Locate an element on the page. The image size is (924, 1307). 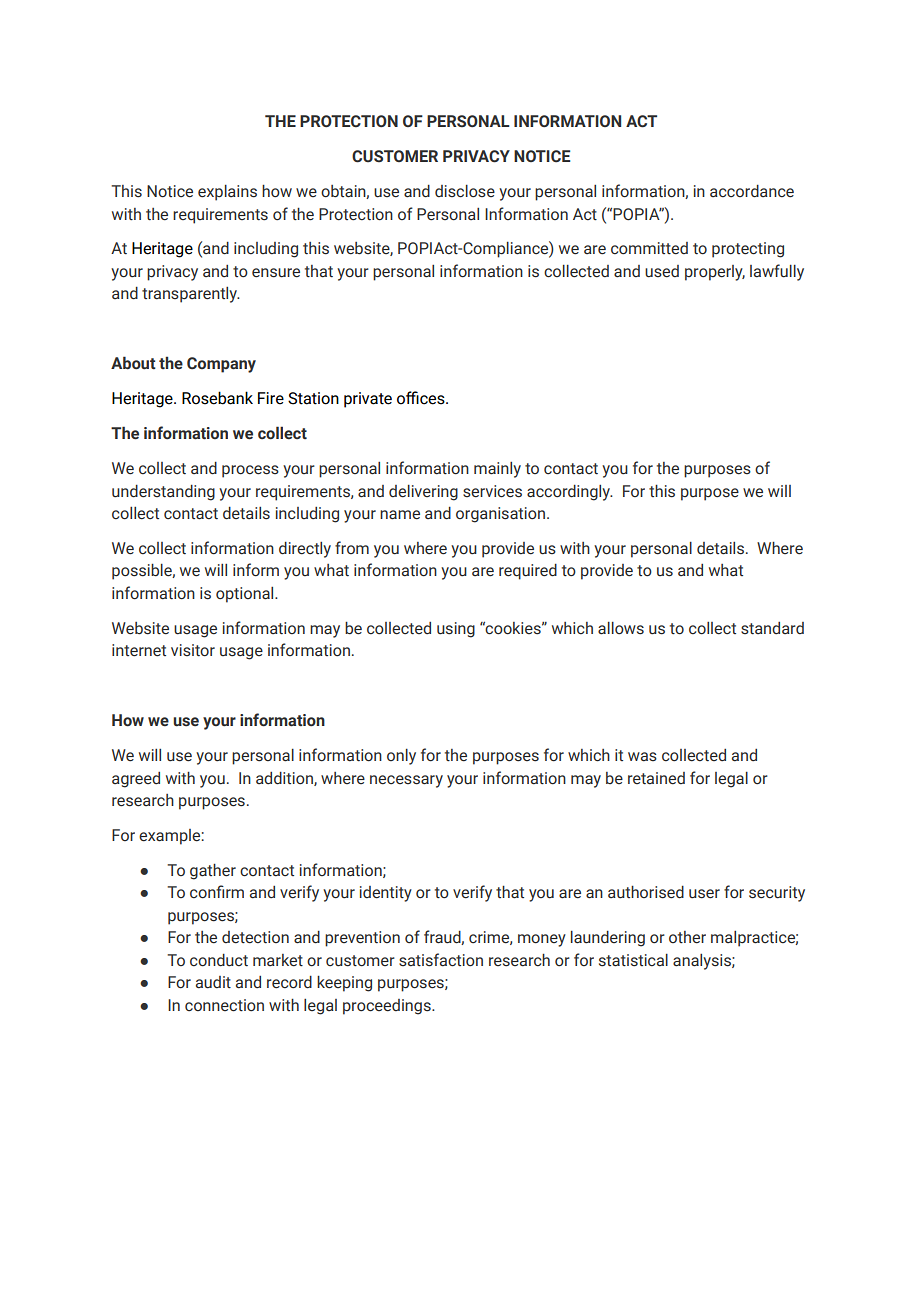
audit is located at coordinates (213, 982).
